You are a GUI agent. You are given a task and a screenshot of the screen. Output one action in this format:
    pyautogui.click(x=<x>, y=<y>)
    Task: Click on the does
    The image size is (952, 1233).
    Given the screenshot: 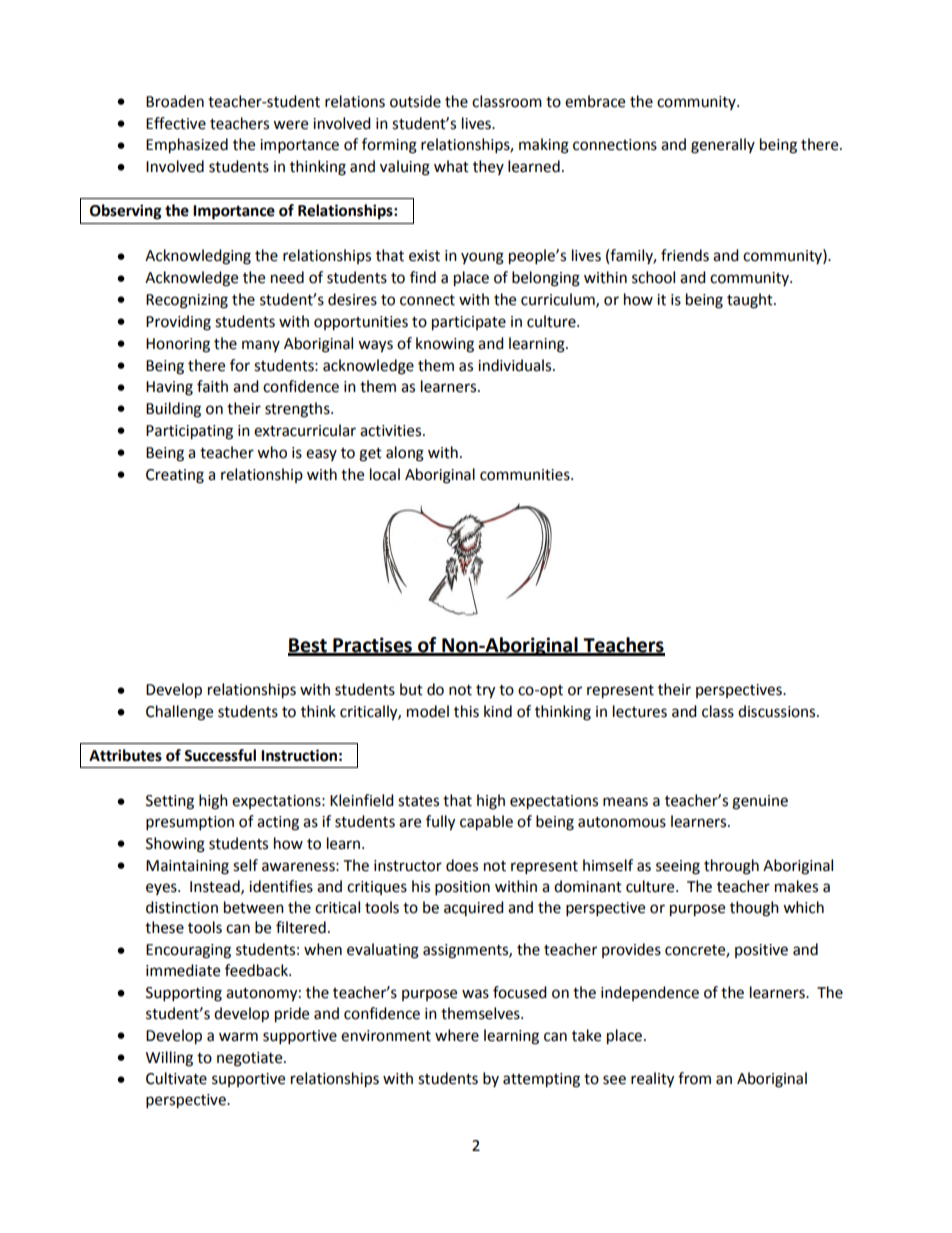 What is the action you would take?
    pyautogui.click(x=462, y=865)
